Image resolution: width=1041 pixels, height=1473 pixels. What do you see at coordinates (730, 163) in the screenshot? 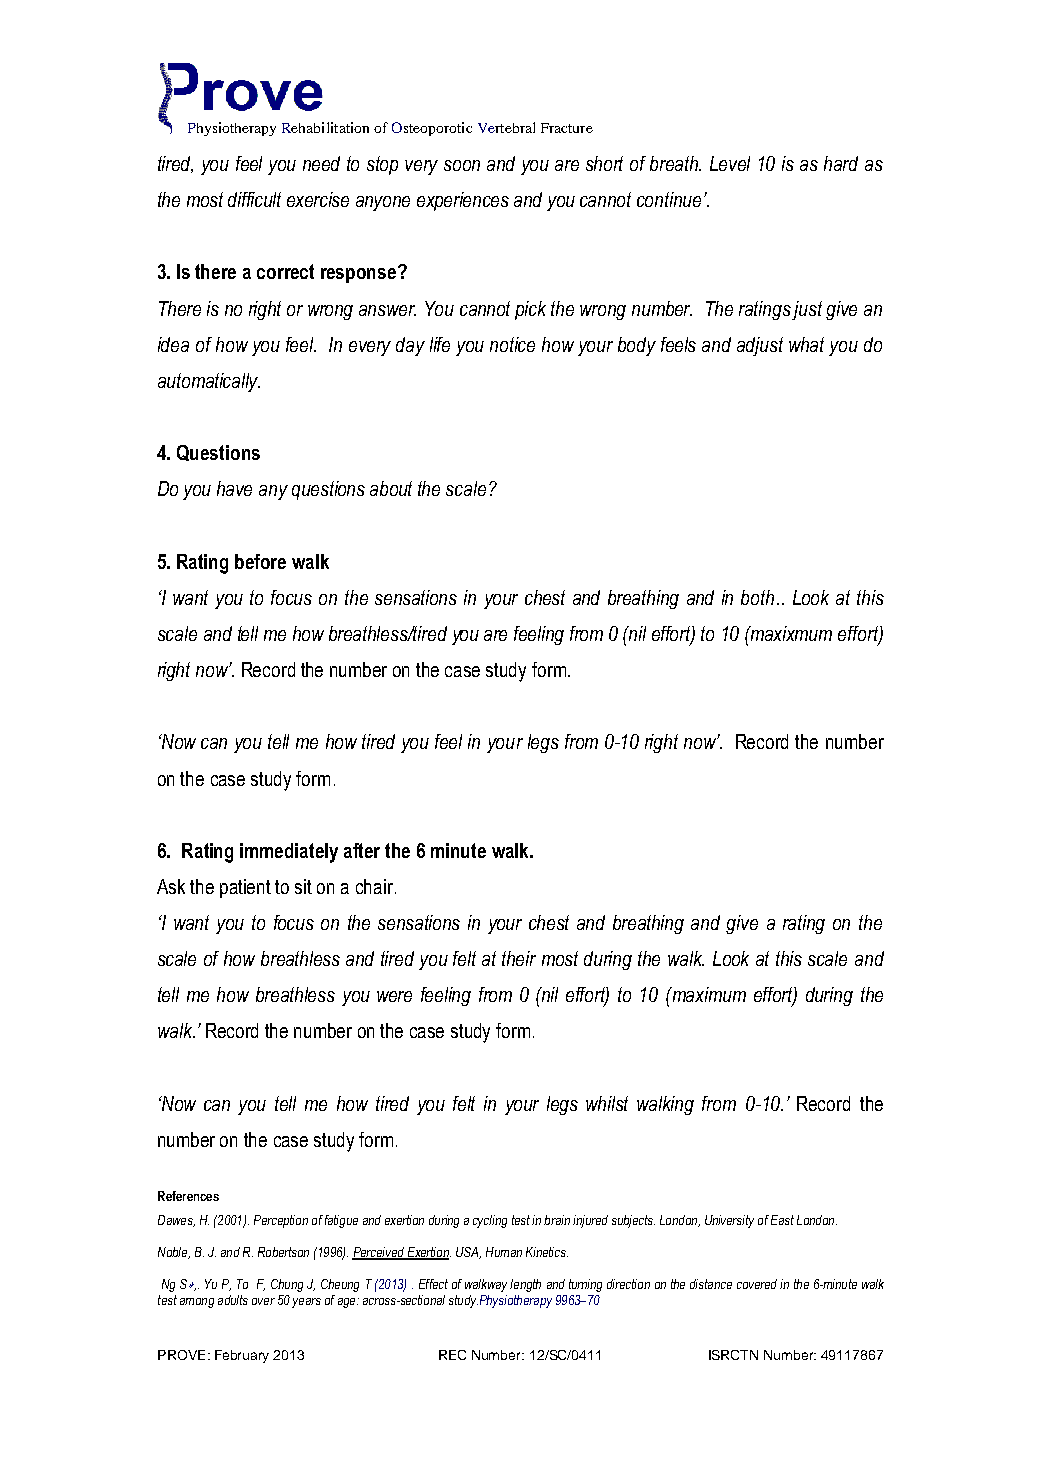
I see `Level` at bounding box center [730, 163].
